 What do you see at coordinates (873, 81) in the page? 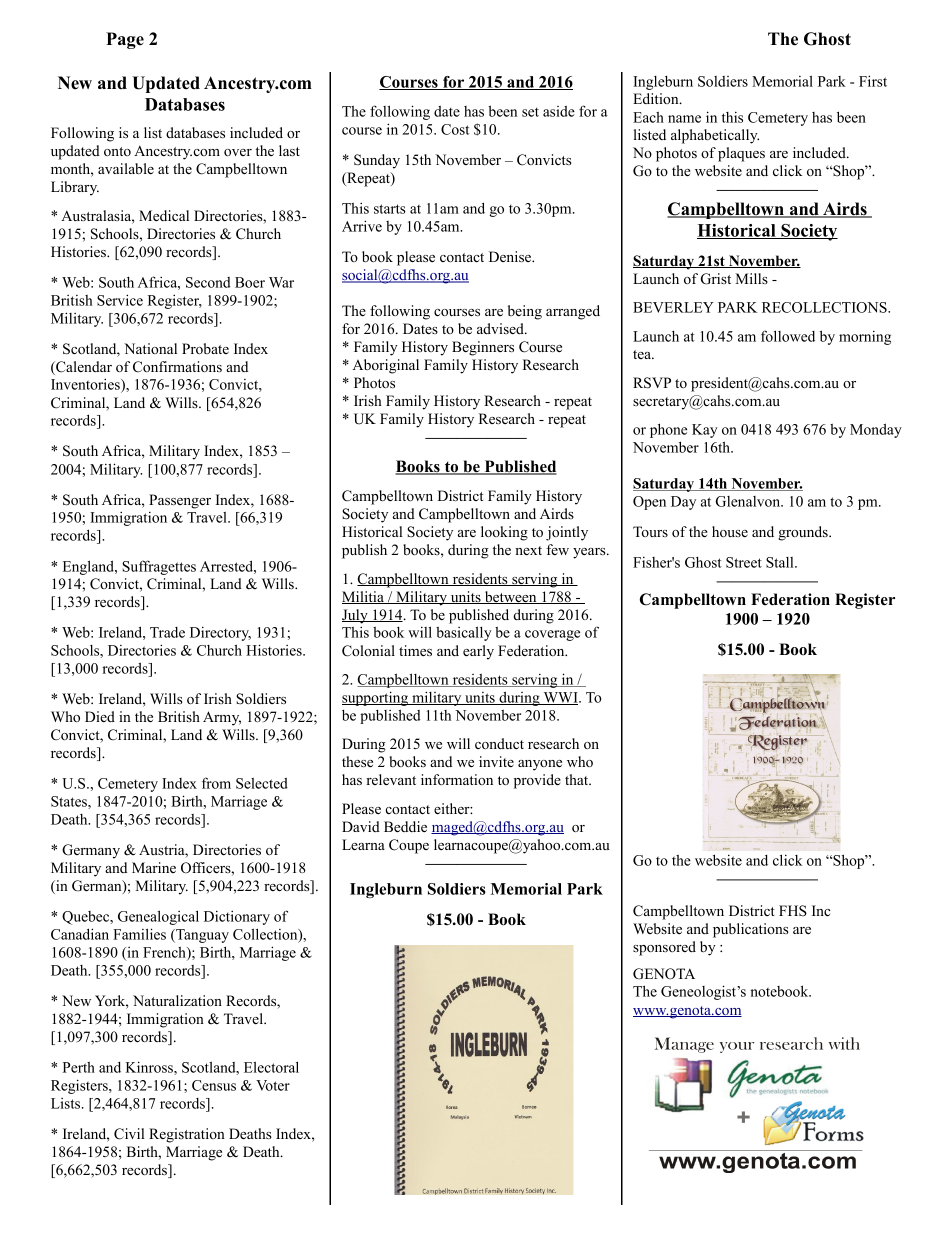
I see `First` at bounding box center [873, 81].
